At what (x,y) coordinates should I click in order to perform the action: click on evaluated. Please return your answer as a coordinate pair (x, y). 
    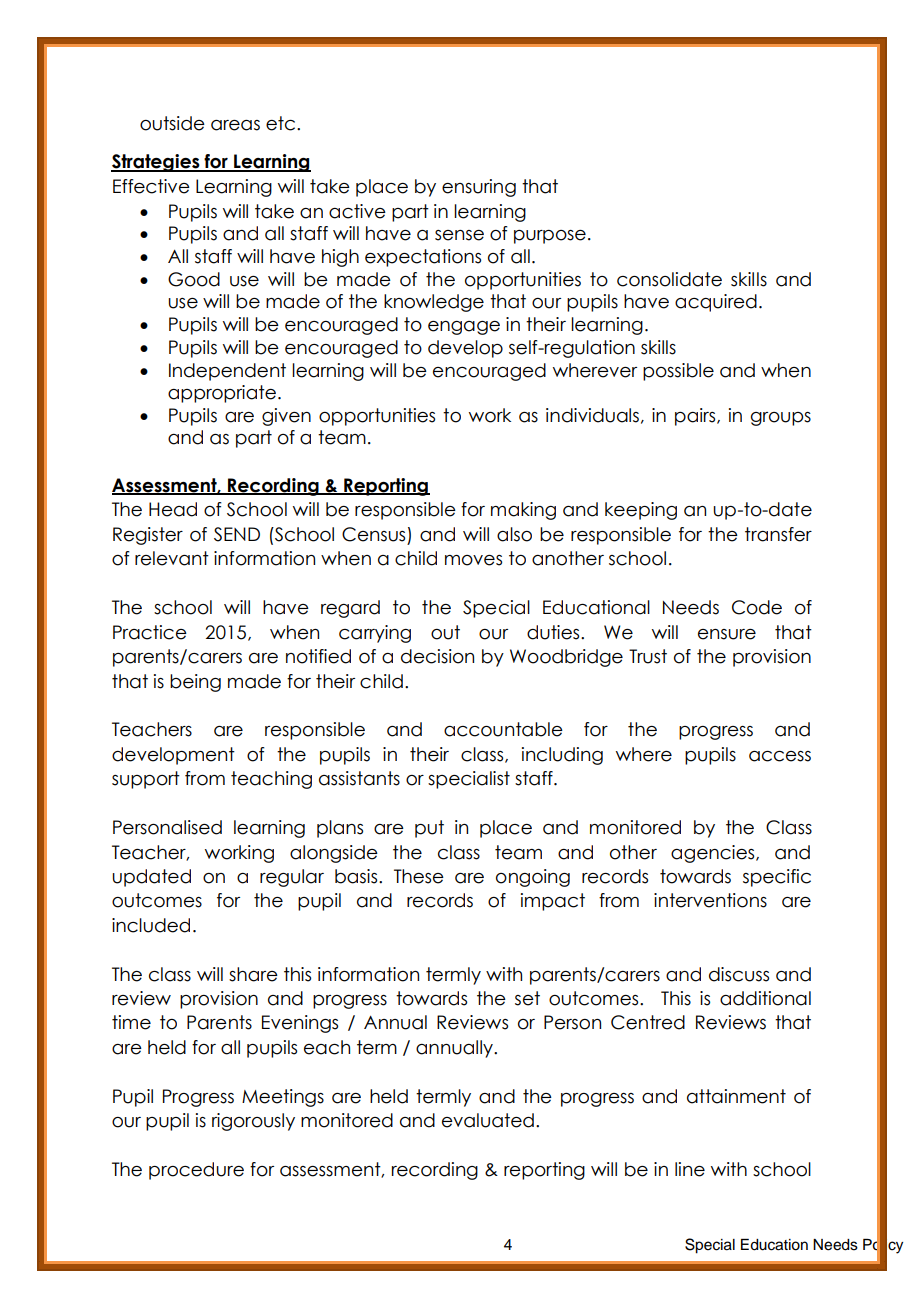
    Looking at the image, I should click on (488, 1120).
